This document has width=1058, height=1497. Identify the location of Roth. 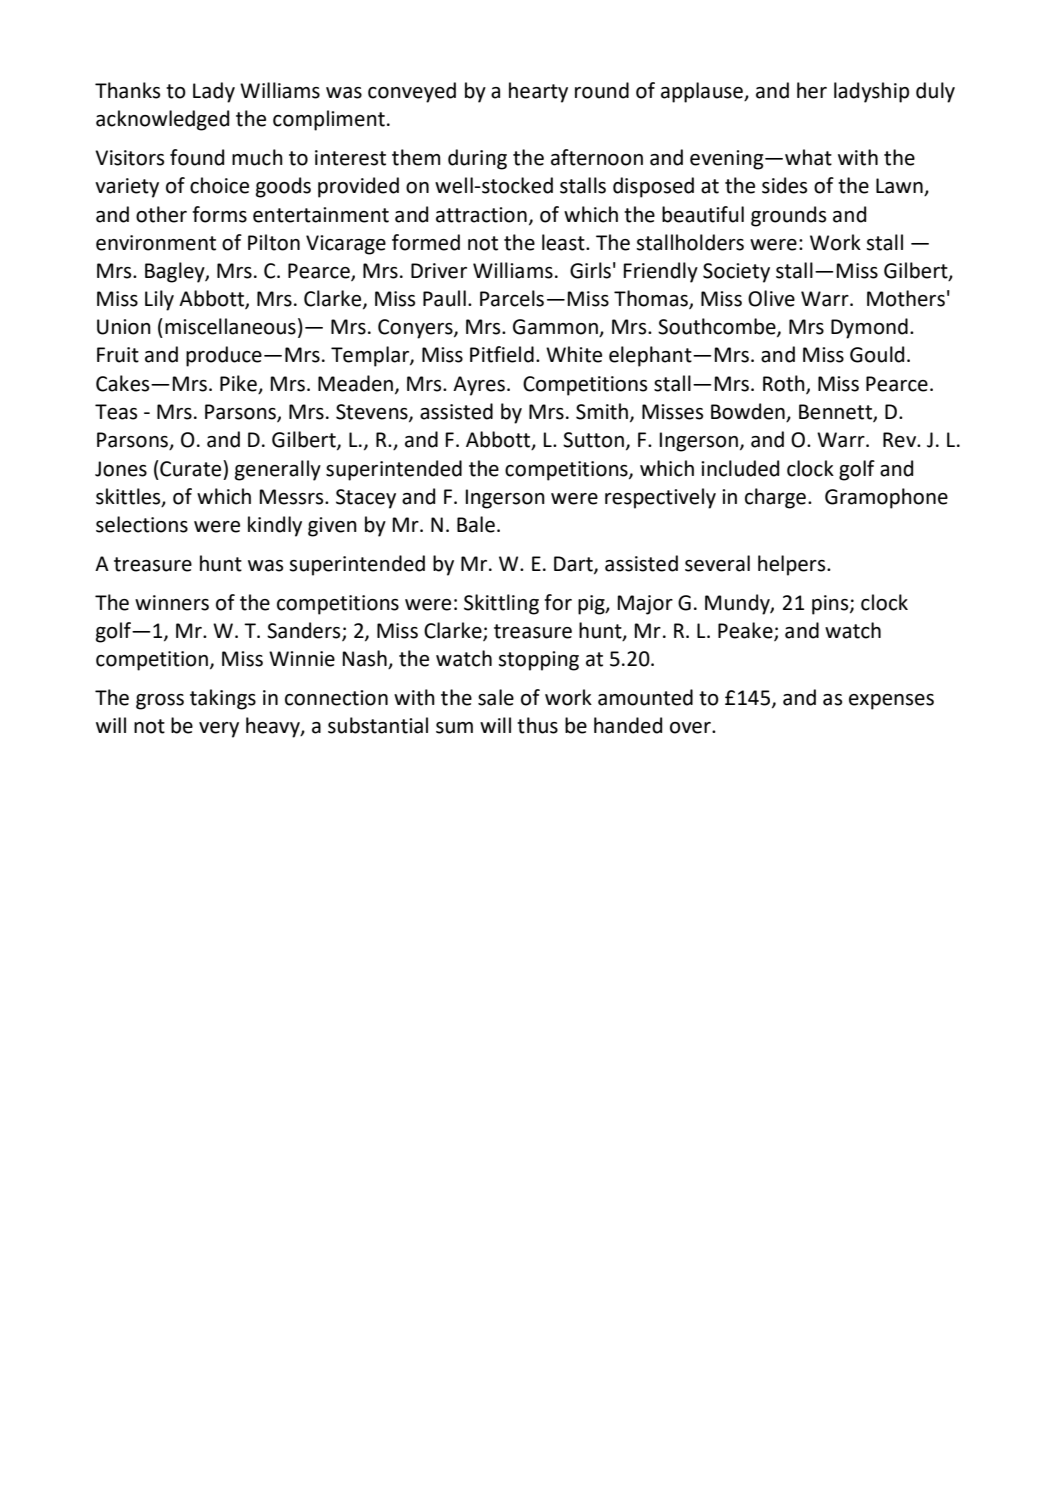
(785, 384).
